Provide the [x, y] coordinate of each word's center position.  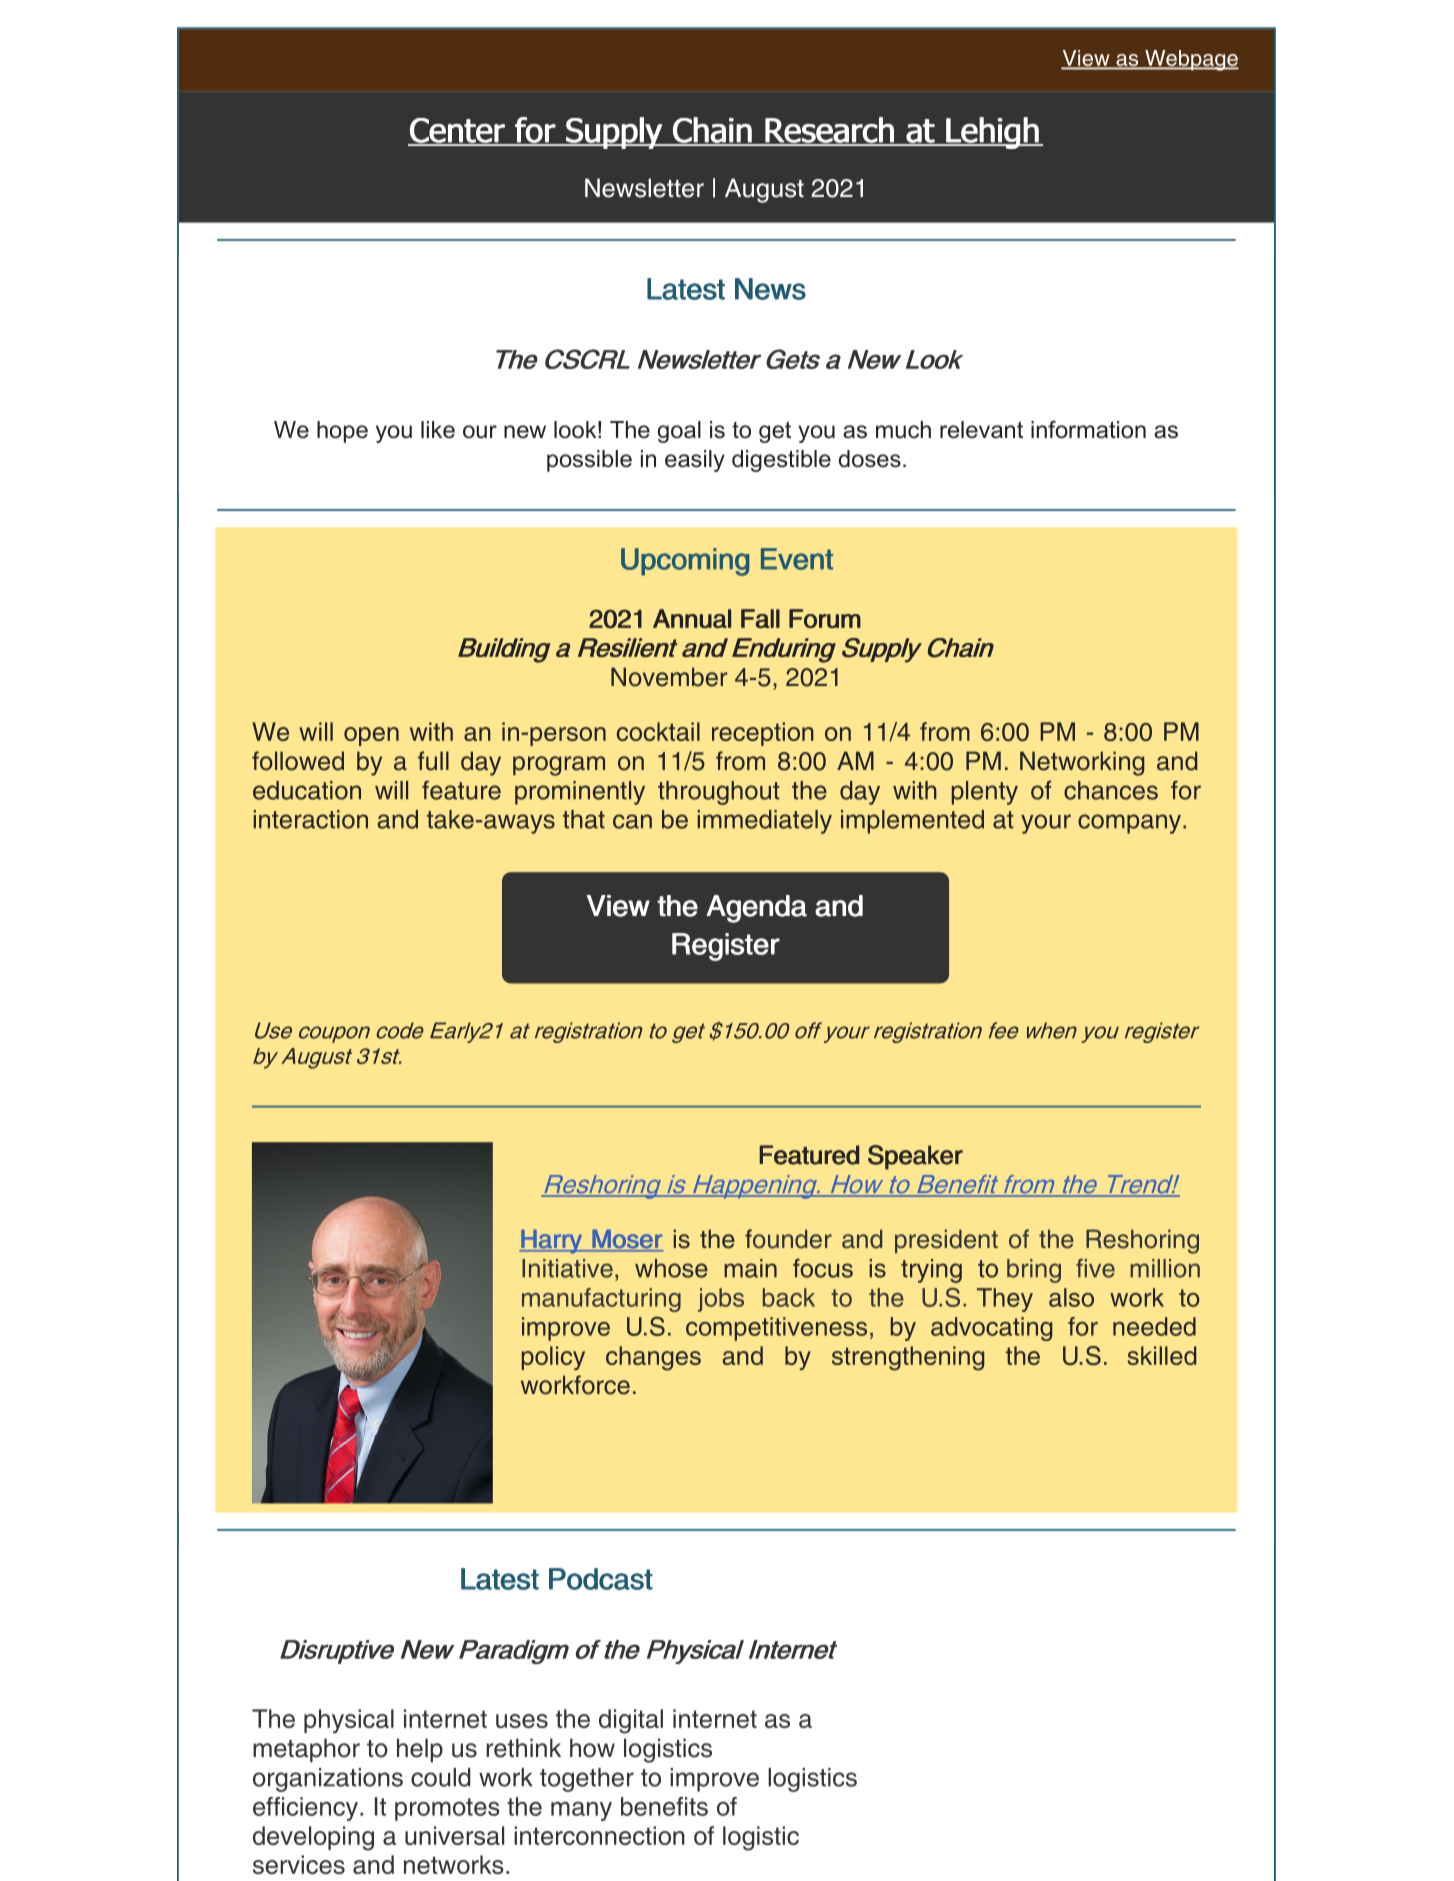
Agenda [756, 909]
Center [457, 131]
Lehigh [992, 133]
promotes [447, 1809]
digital [631, 1721]
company [1131, 824]
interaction [310, 819]
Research [829, 131]
